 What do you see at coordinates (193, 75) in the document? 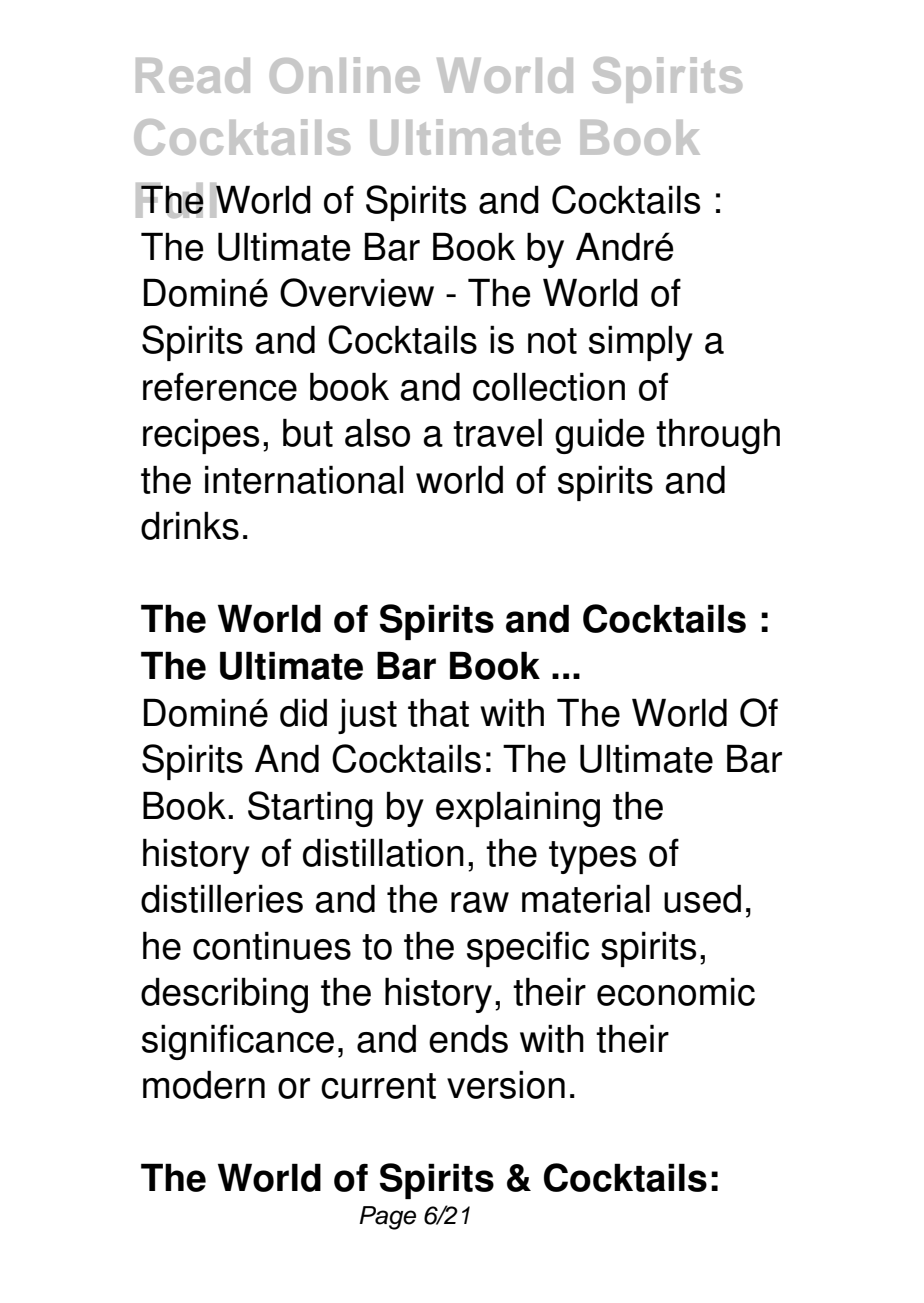
I see `Read` at bounding box center [193, 75].
